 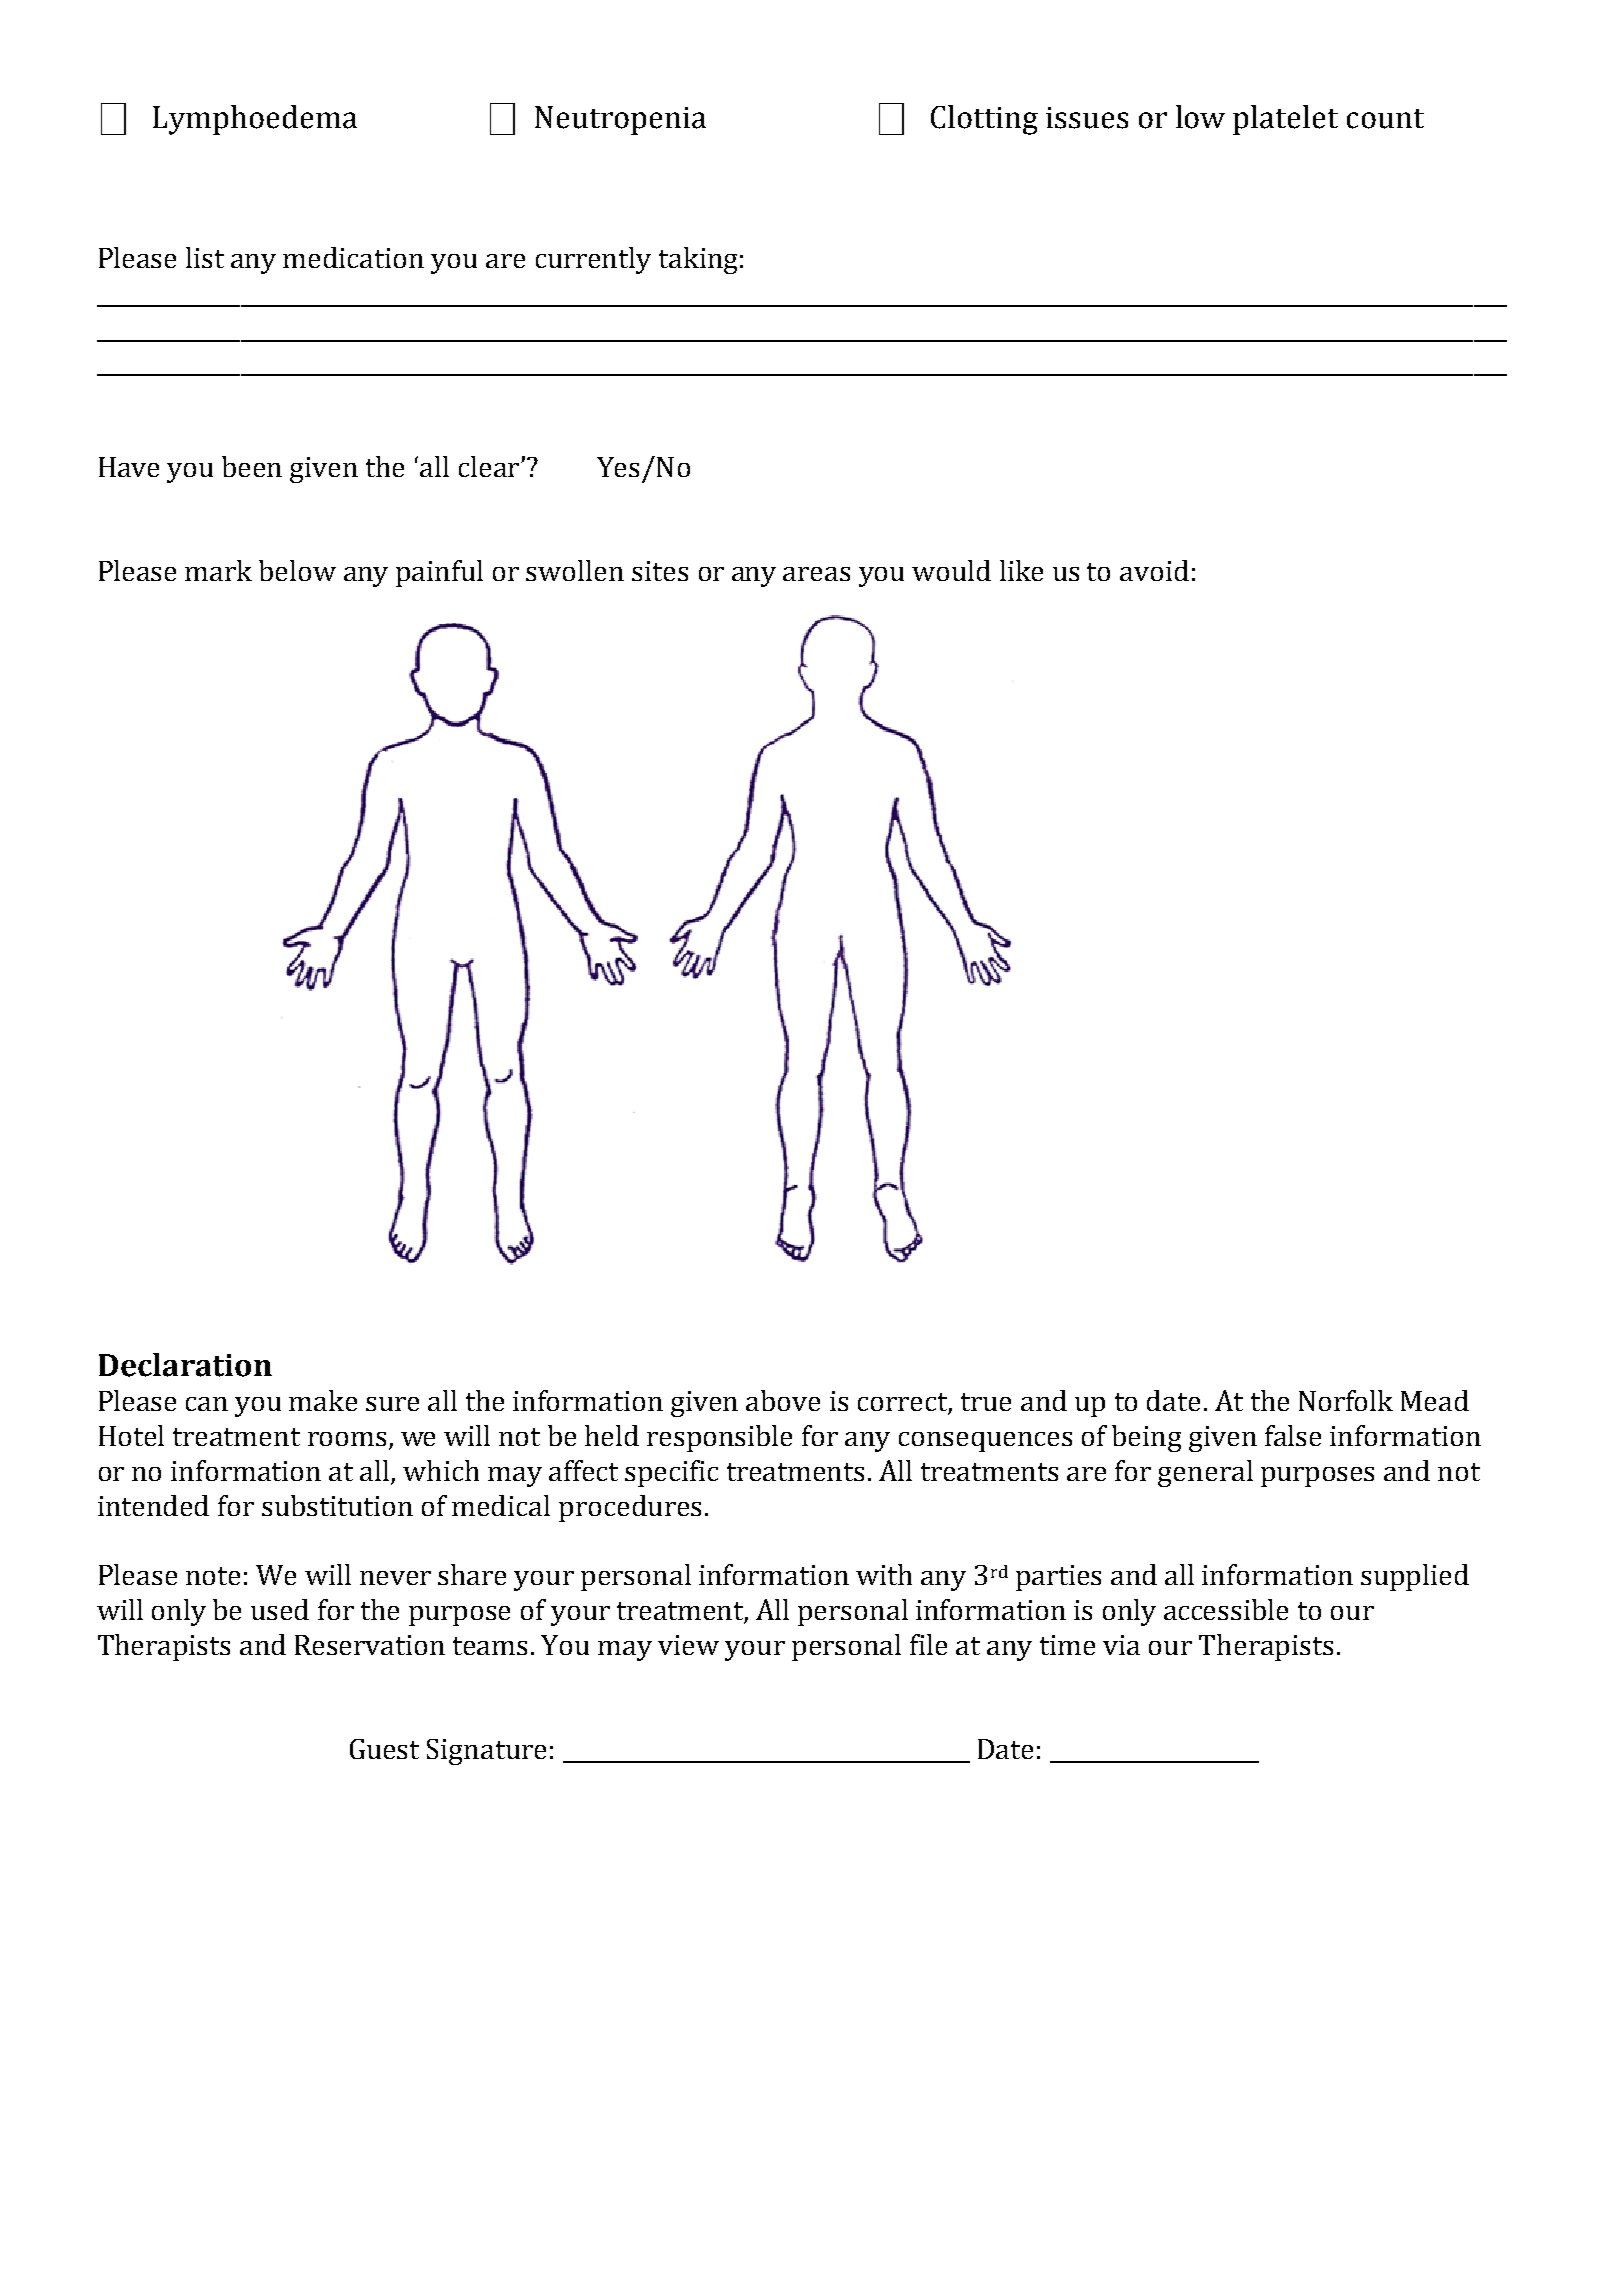 What do you see at coordinates (698, 260) in the document?
I see `taking` at bounding box center [698, 260].
